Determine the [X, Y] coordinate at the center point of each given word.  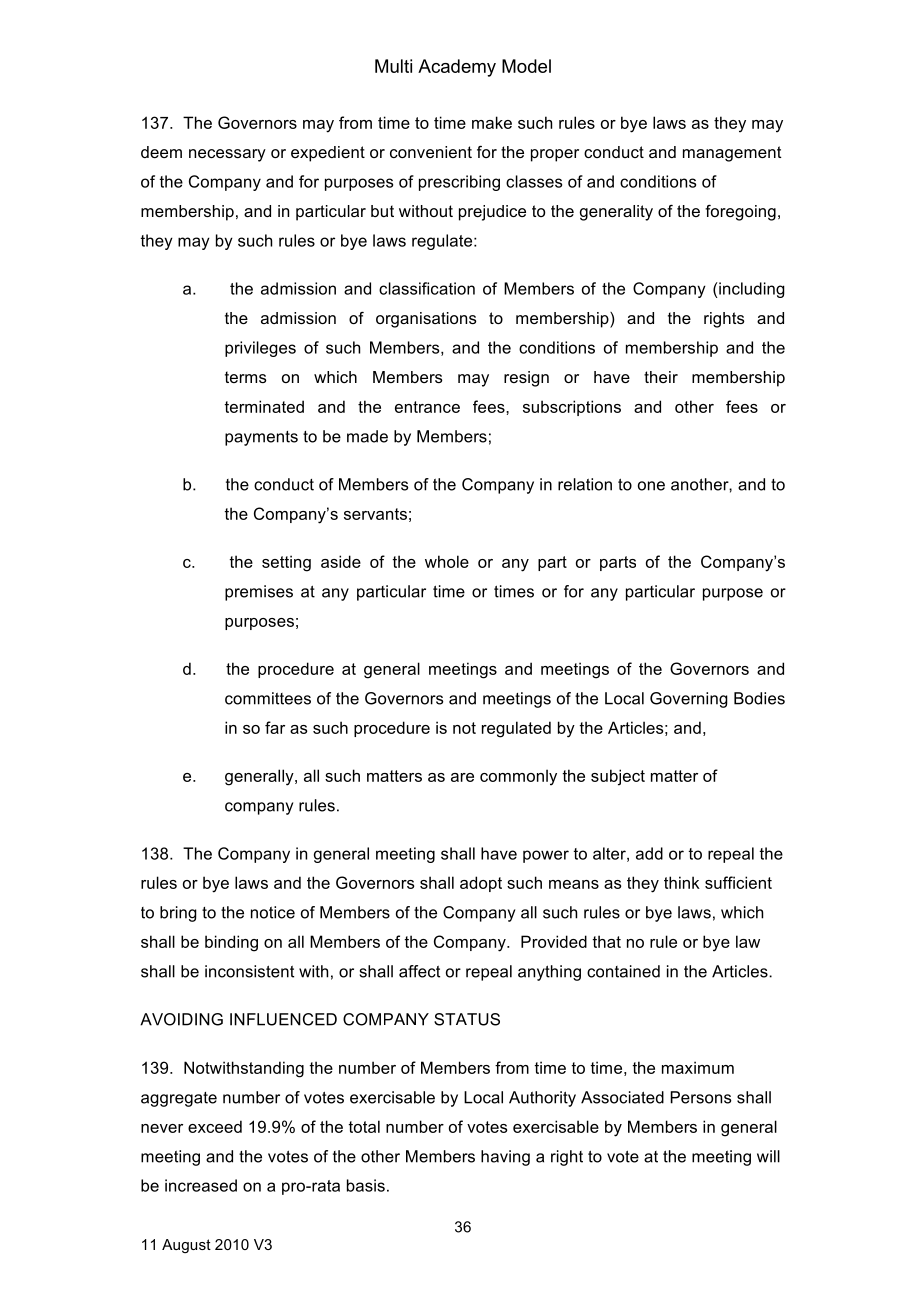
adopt [481, 884]
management [732, 154]
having [505, 1158]
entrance [427, 407]
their [661, 377]
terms [246, 377]
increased [201, 1185]
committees [268, 698]
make [492, 122]
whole [447, 561]
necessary [227, 155]
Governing [689, 700]
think [682, 882]
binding [231, 943]
